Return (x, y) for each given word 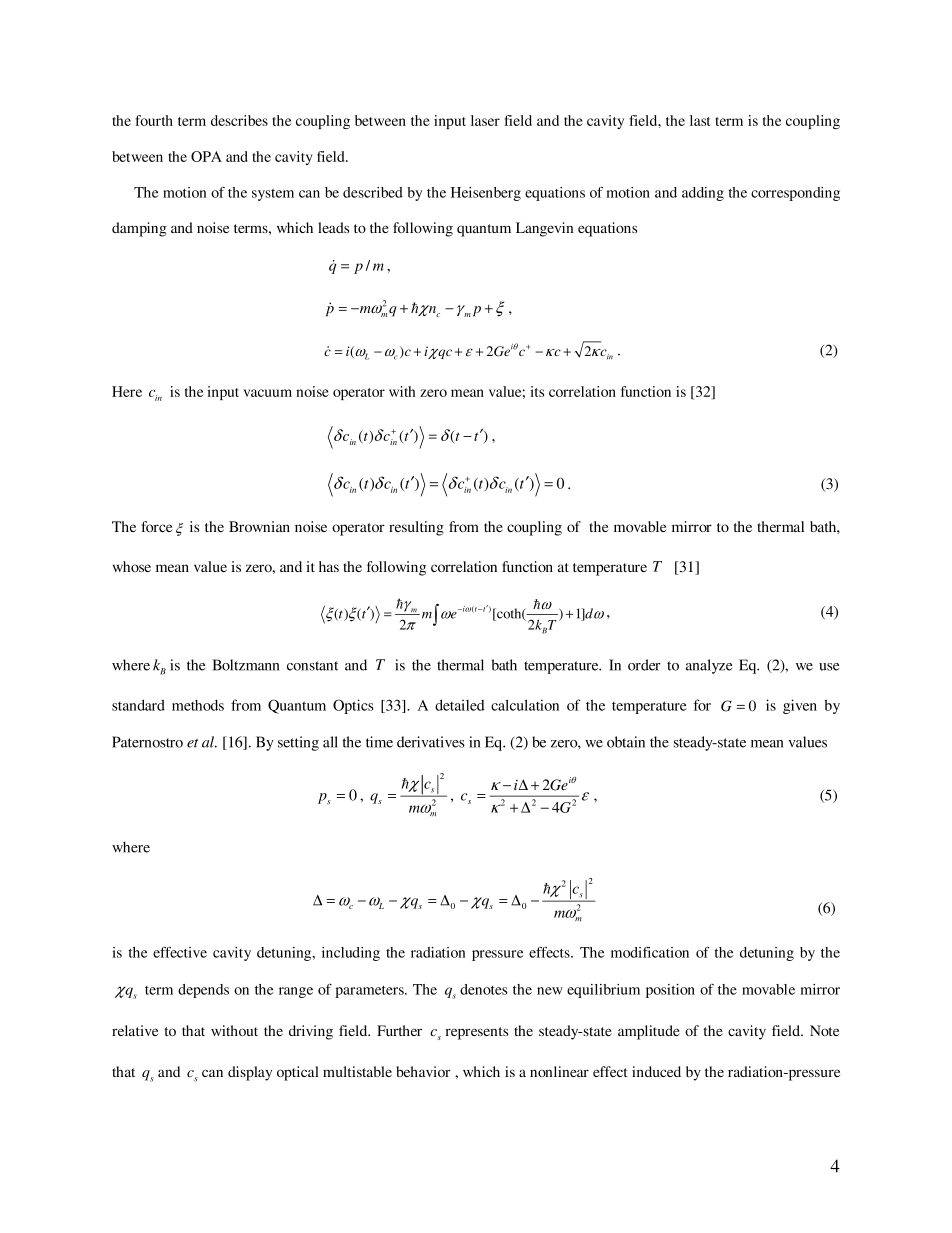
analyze (709, 666)
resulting (416, 528)
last (700, 120)
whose (132, 566)
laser (485, 120)
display (250, 1073)
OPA (206, 156)
